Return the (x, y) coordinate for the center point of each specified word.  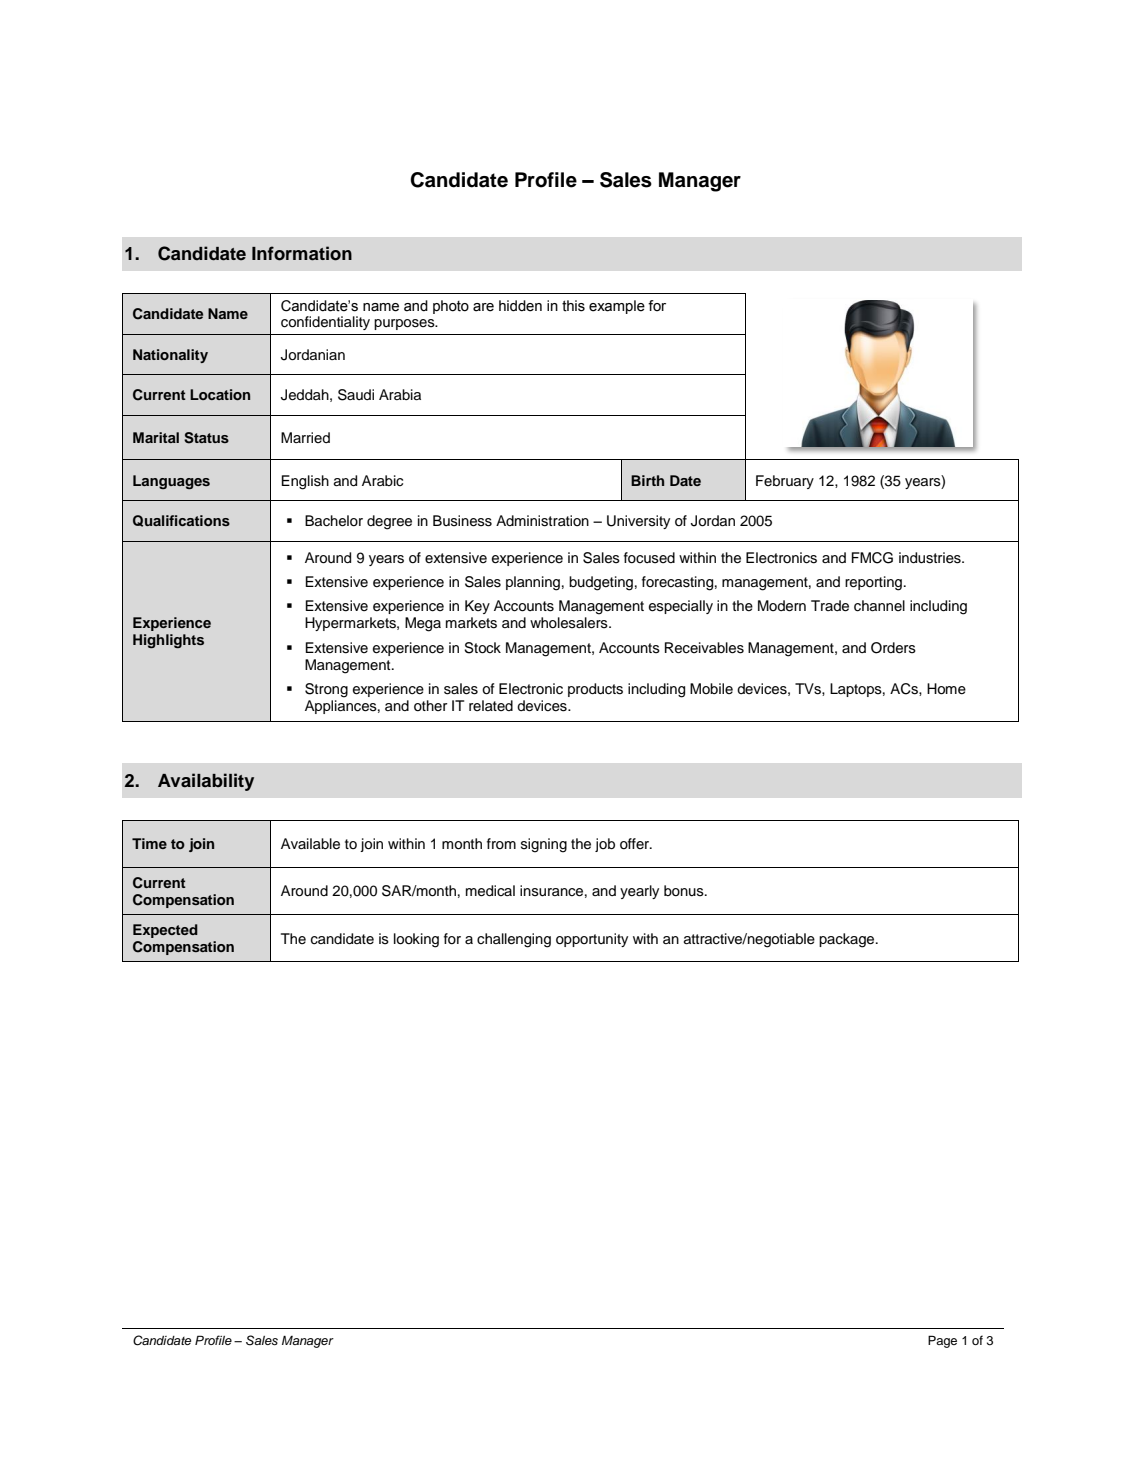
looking (416, 940)
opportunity (592, 940)
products (595, 690)
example (617, 307)
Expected (165, 931)
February (785, 482)
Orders (893, 648)
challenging (514, 940)
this (573, 306)
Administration (542, 521)
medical (490, 891)
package (848, 940)
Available (310, 844)
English (305, 482)
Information (302, 253)
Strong (326, 690)
